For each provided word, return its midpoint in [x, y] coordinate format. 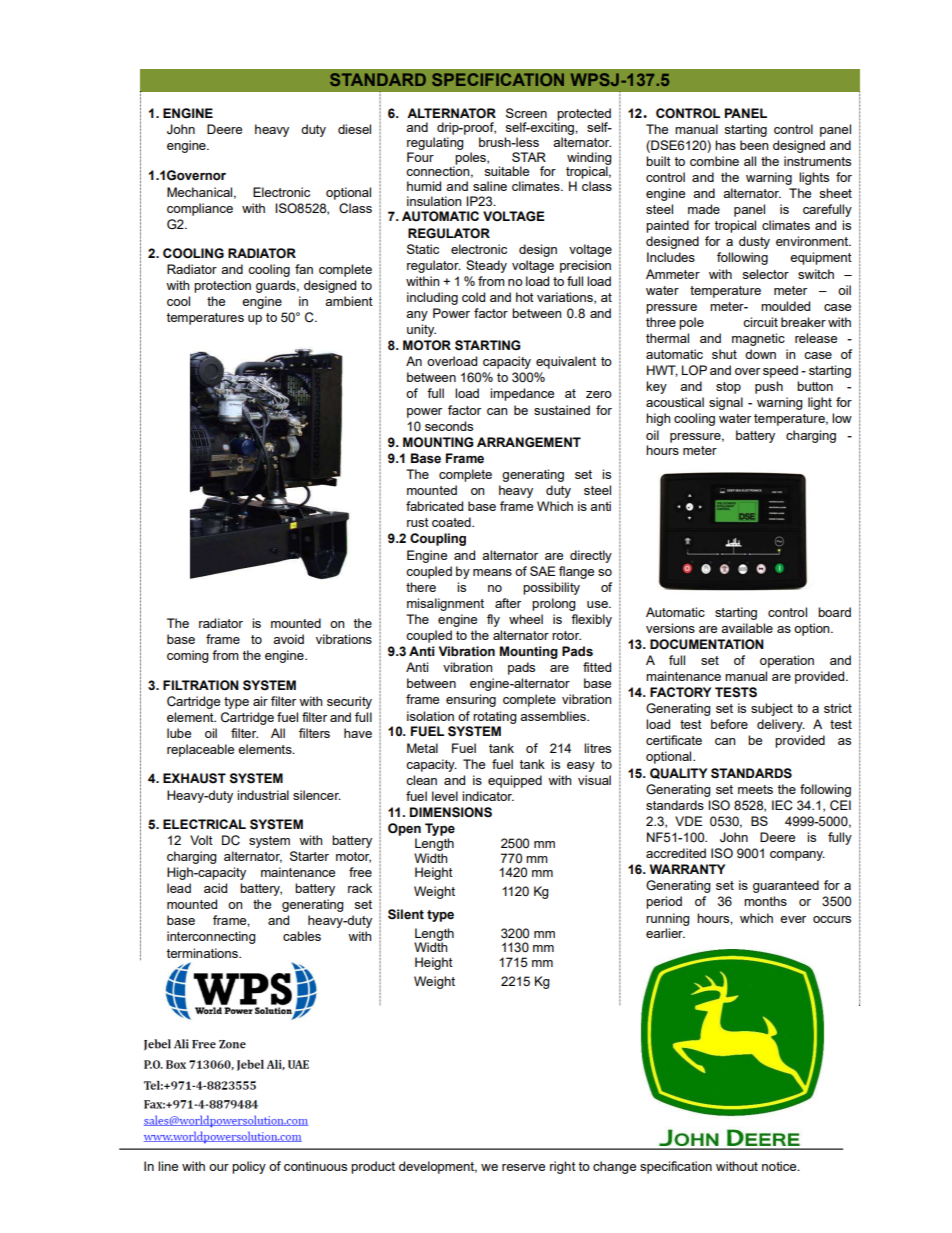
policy [249, 1167]
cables [302, 936]
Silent [406, 914]
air [260, 701]
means [492, 572]
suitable [506, 171]
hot [525, 297]
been [754, 145]
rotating [495, 717]
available [747, 628]
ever [793, 919]
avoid [288, 639]
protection [222, 286]
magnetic [758, 339]
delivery [781, 725]
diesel [354, 129]
